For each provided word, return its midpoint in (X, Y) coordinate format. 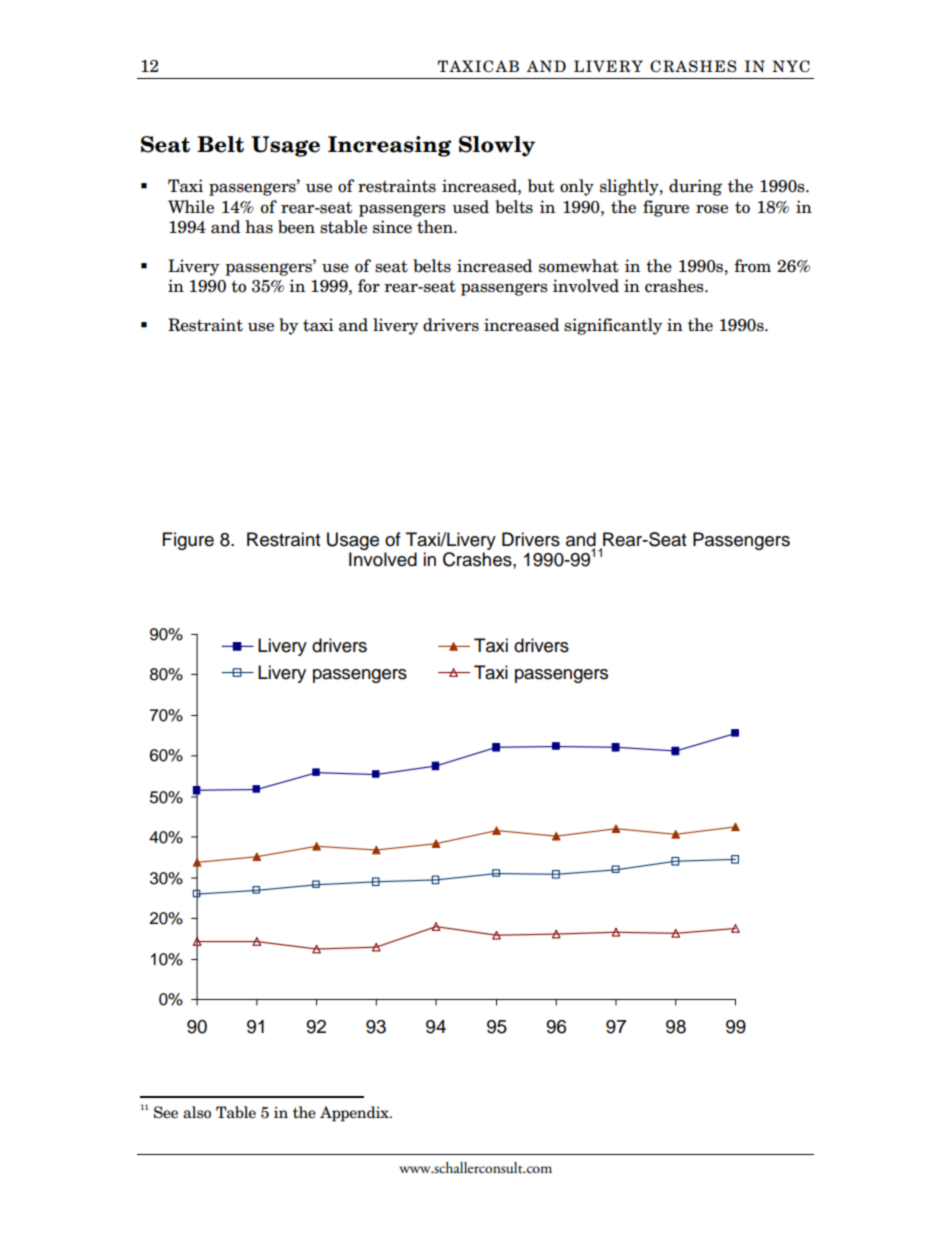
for (369, 286)
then (436, 227)
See (166, 1112)
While (191, 207)
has (259, 227)
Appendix (355, 1114)
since (392, 227)
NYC (791, 66)
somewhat (579, 266)
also (197, 1112)
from (752, 266)
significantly (613, 326)
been (296, 227)
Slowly (497, 146)
